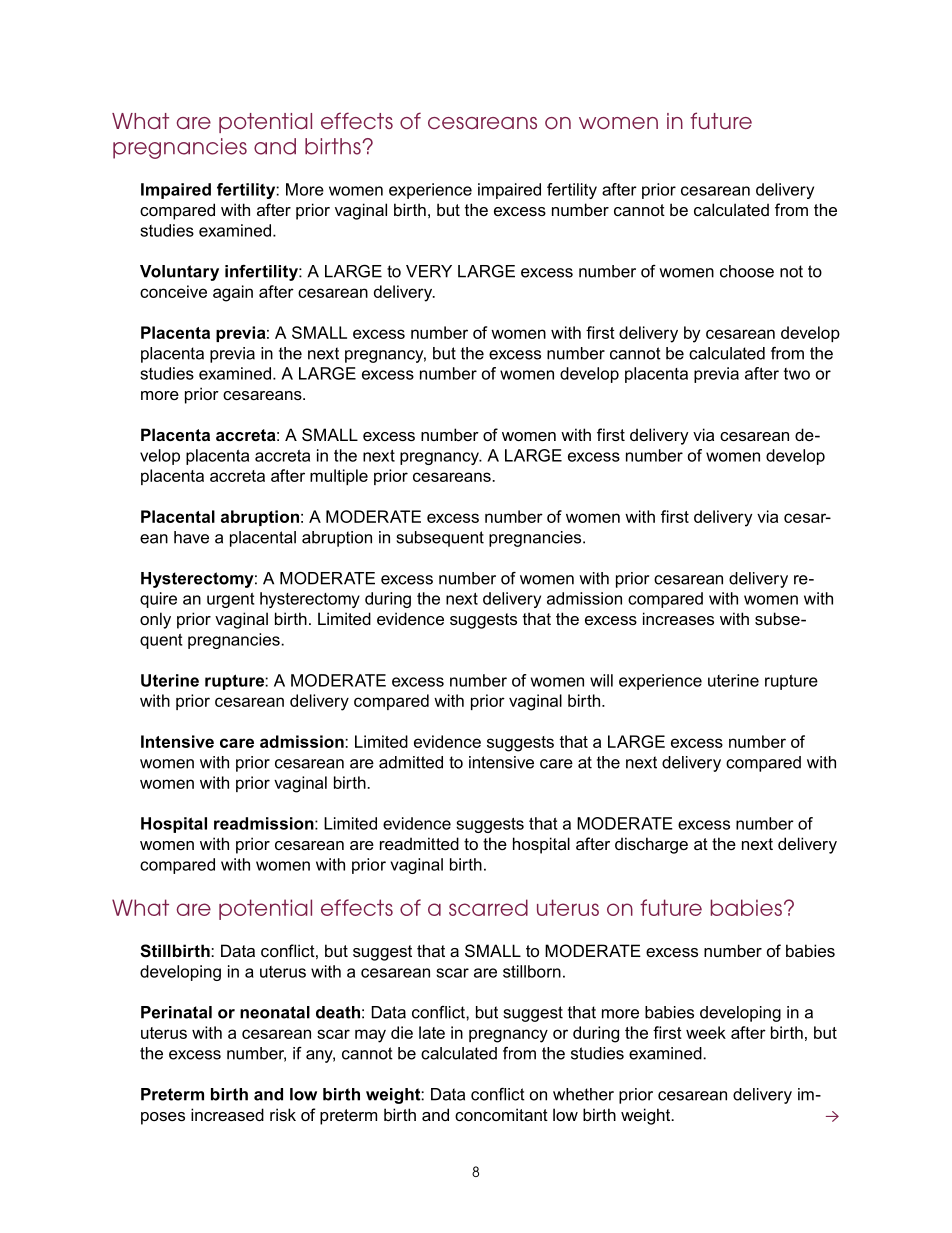 The width and height of the screenshot is (952, 1233). Describe the element at coordinates (275, 1012) in the screenshot. I see `neonatal` at that location.
